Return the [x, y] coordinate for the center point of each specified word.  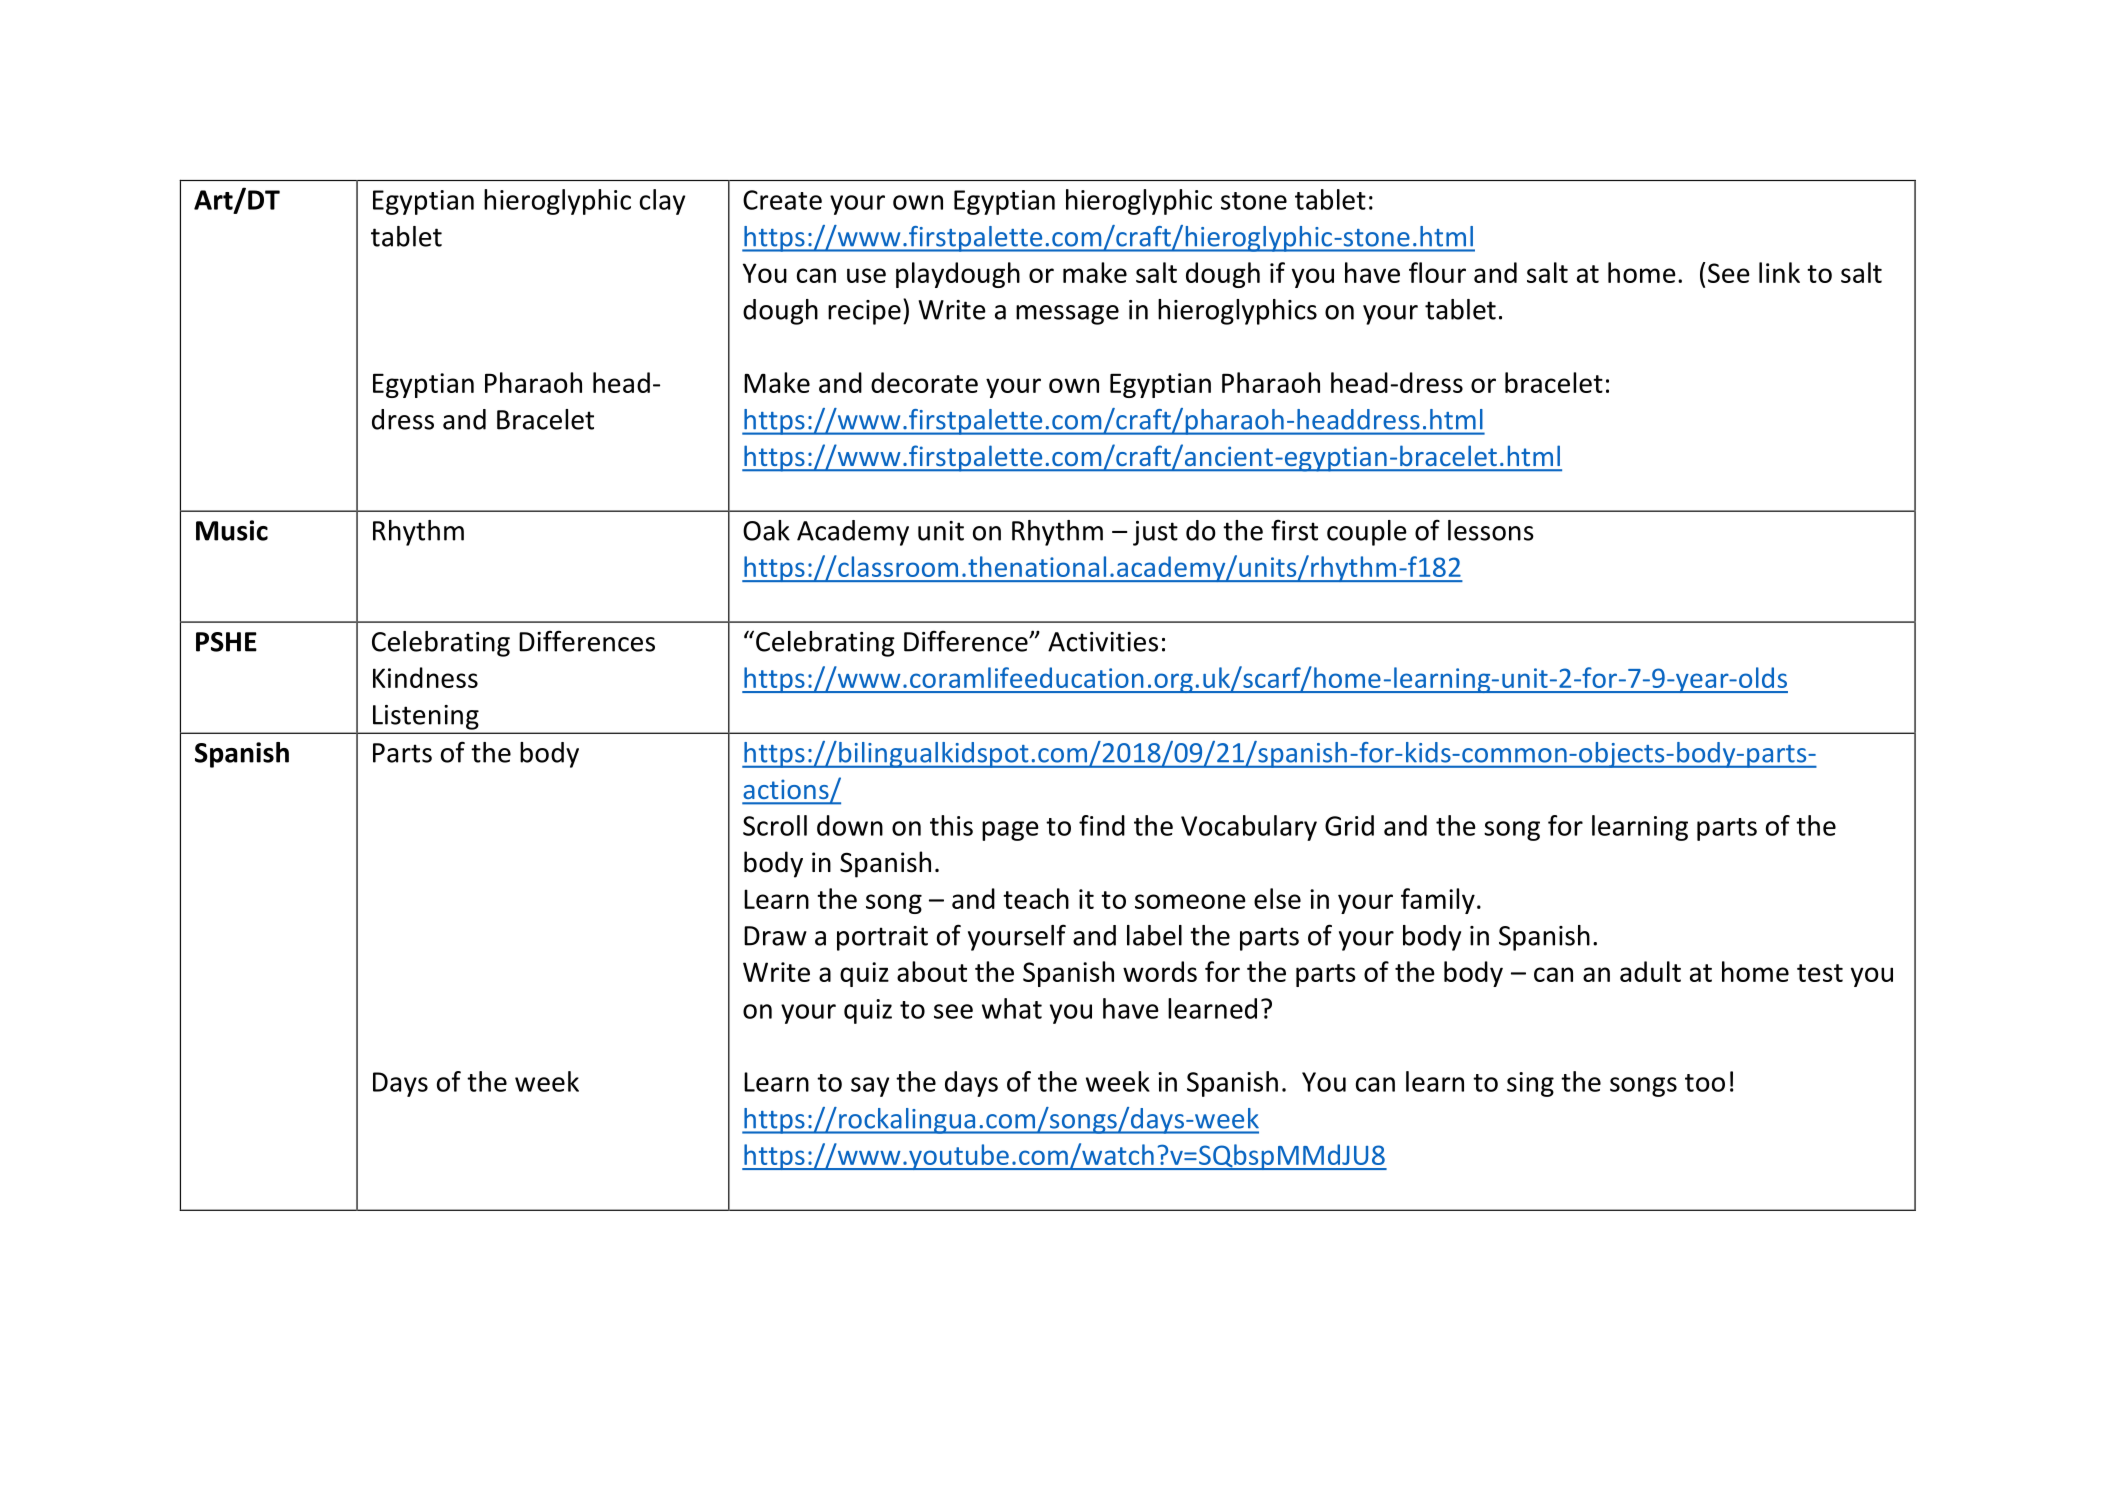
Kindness [425, 677]
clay [662, 202]
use [866, 275]
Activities [1103, 642]
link [1779, 272]
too [1705, 1083]
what [1012, 1008]
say [870, 1087]
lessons [1491, 530]
